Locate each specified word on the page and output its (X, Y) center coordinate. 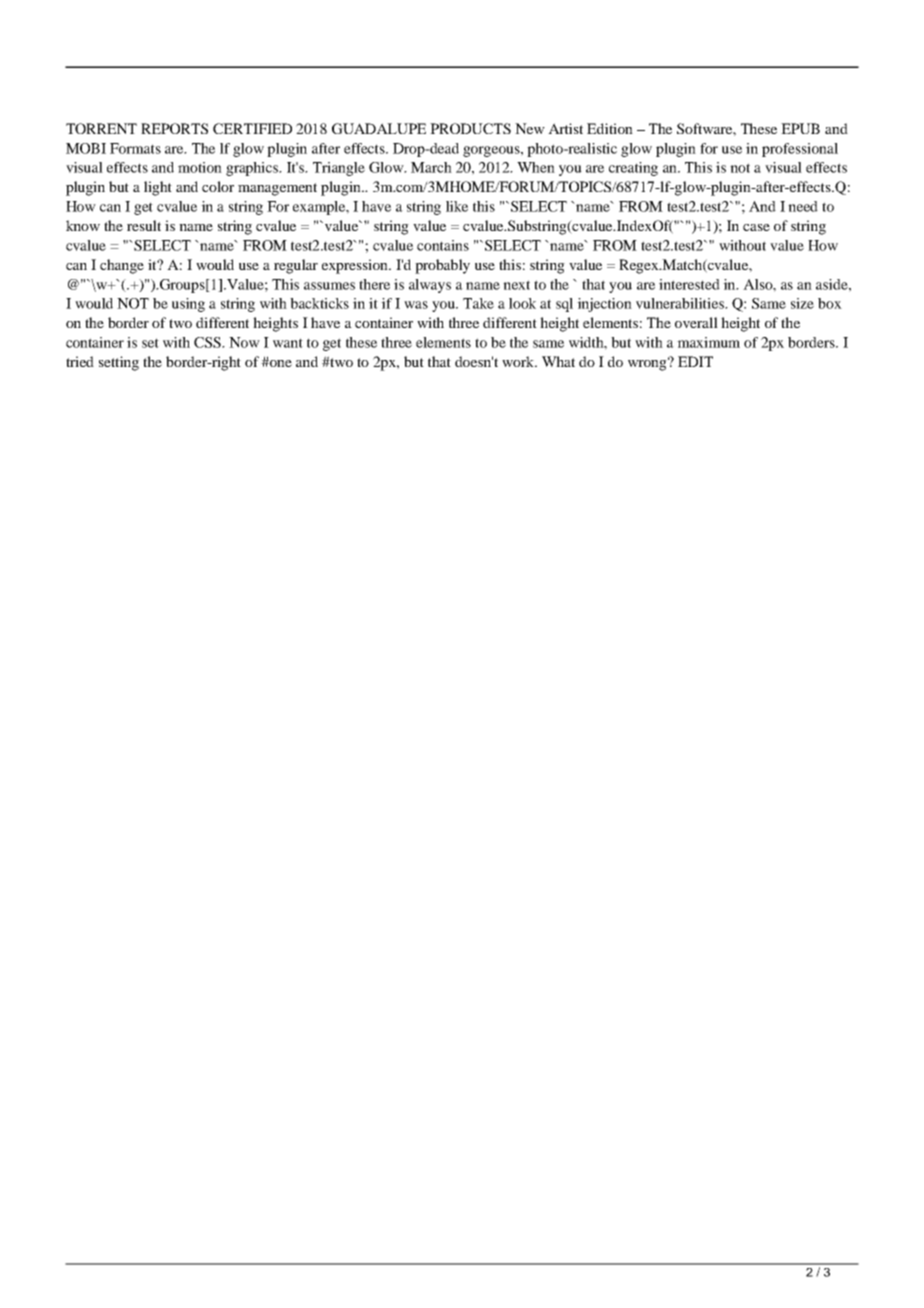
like (457, 206)
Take (478, 303)
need (803, 206)
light (158, 188)
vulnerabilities (681, 303)
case (756, 227)
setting (119, 363)
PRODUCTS (470, 128)
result (144, 225)
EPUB (800, 128)
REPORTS (174, 128)
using (188, 305)
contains (443, 245)
